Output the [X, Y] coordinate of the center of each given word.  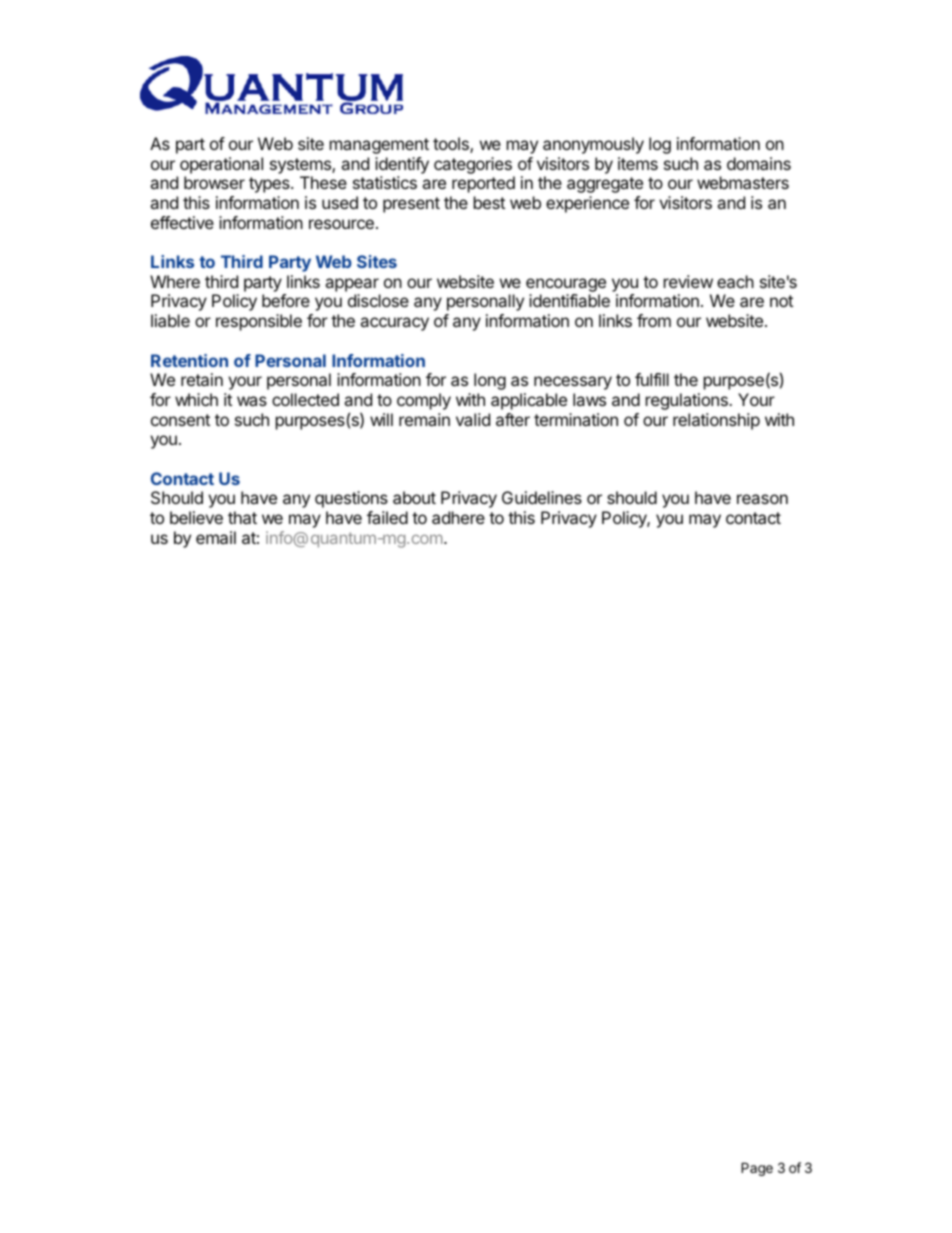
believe [196, 517]
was [252, 401]
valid [473, 419]
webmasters [743, 182]
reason [762, 499]
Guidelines [542, 497]
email [216, 537]
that [242, 517]
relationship [716, 421]
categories [473, 165]
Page [757, 1169]
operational [221, 165]
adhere [458, 517]
